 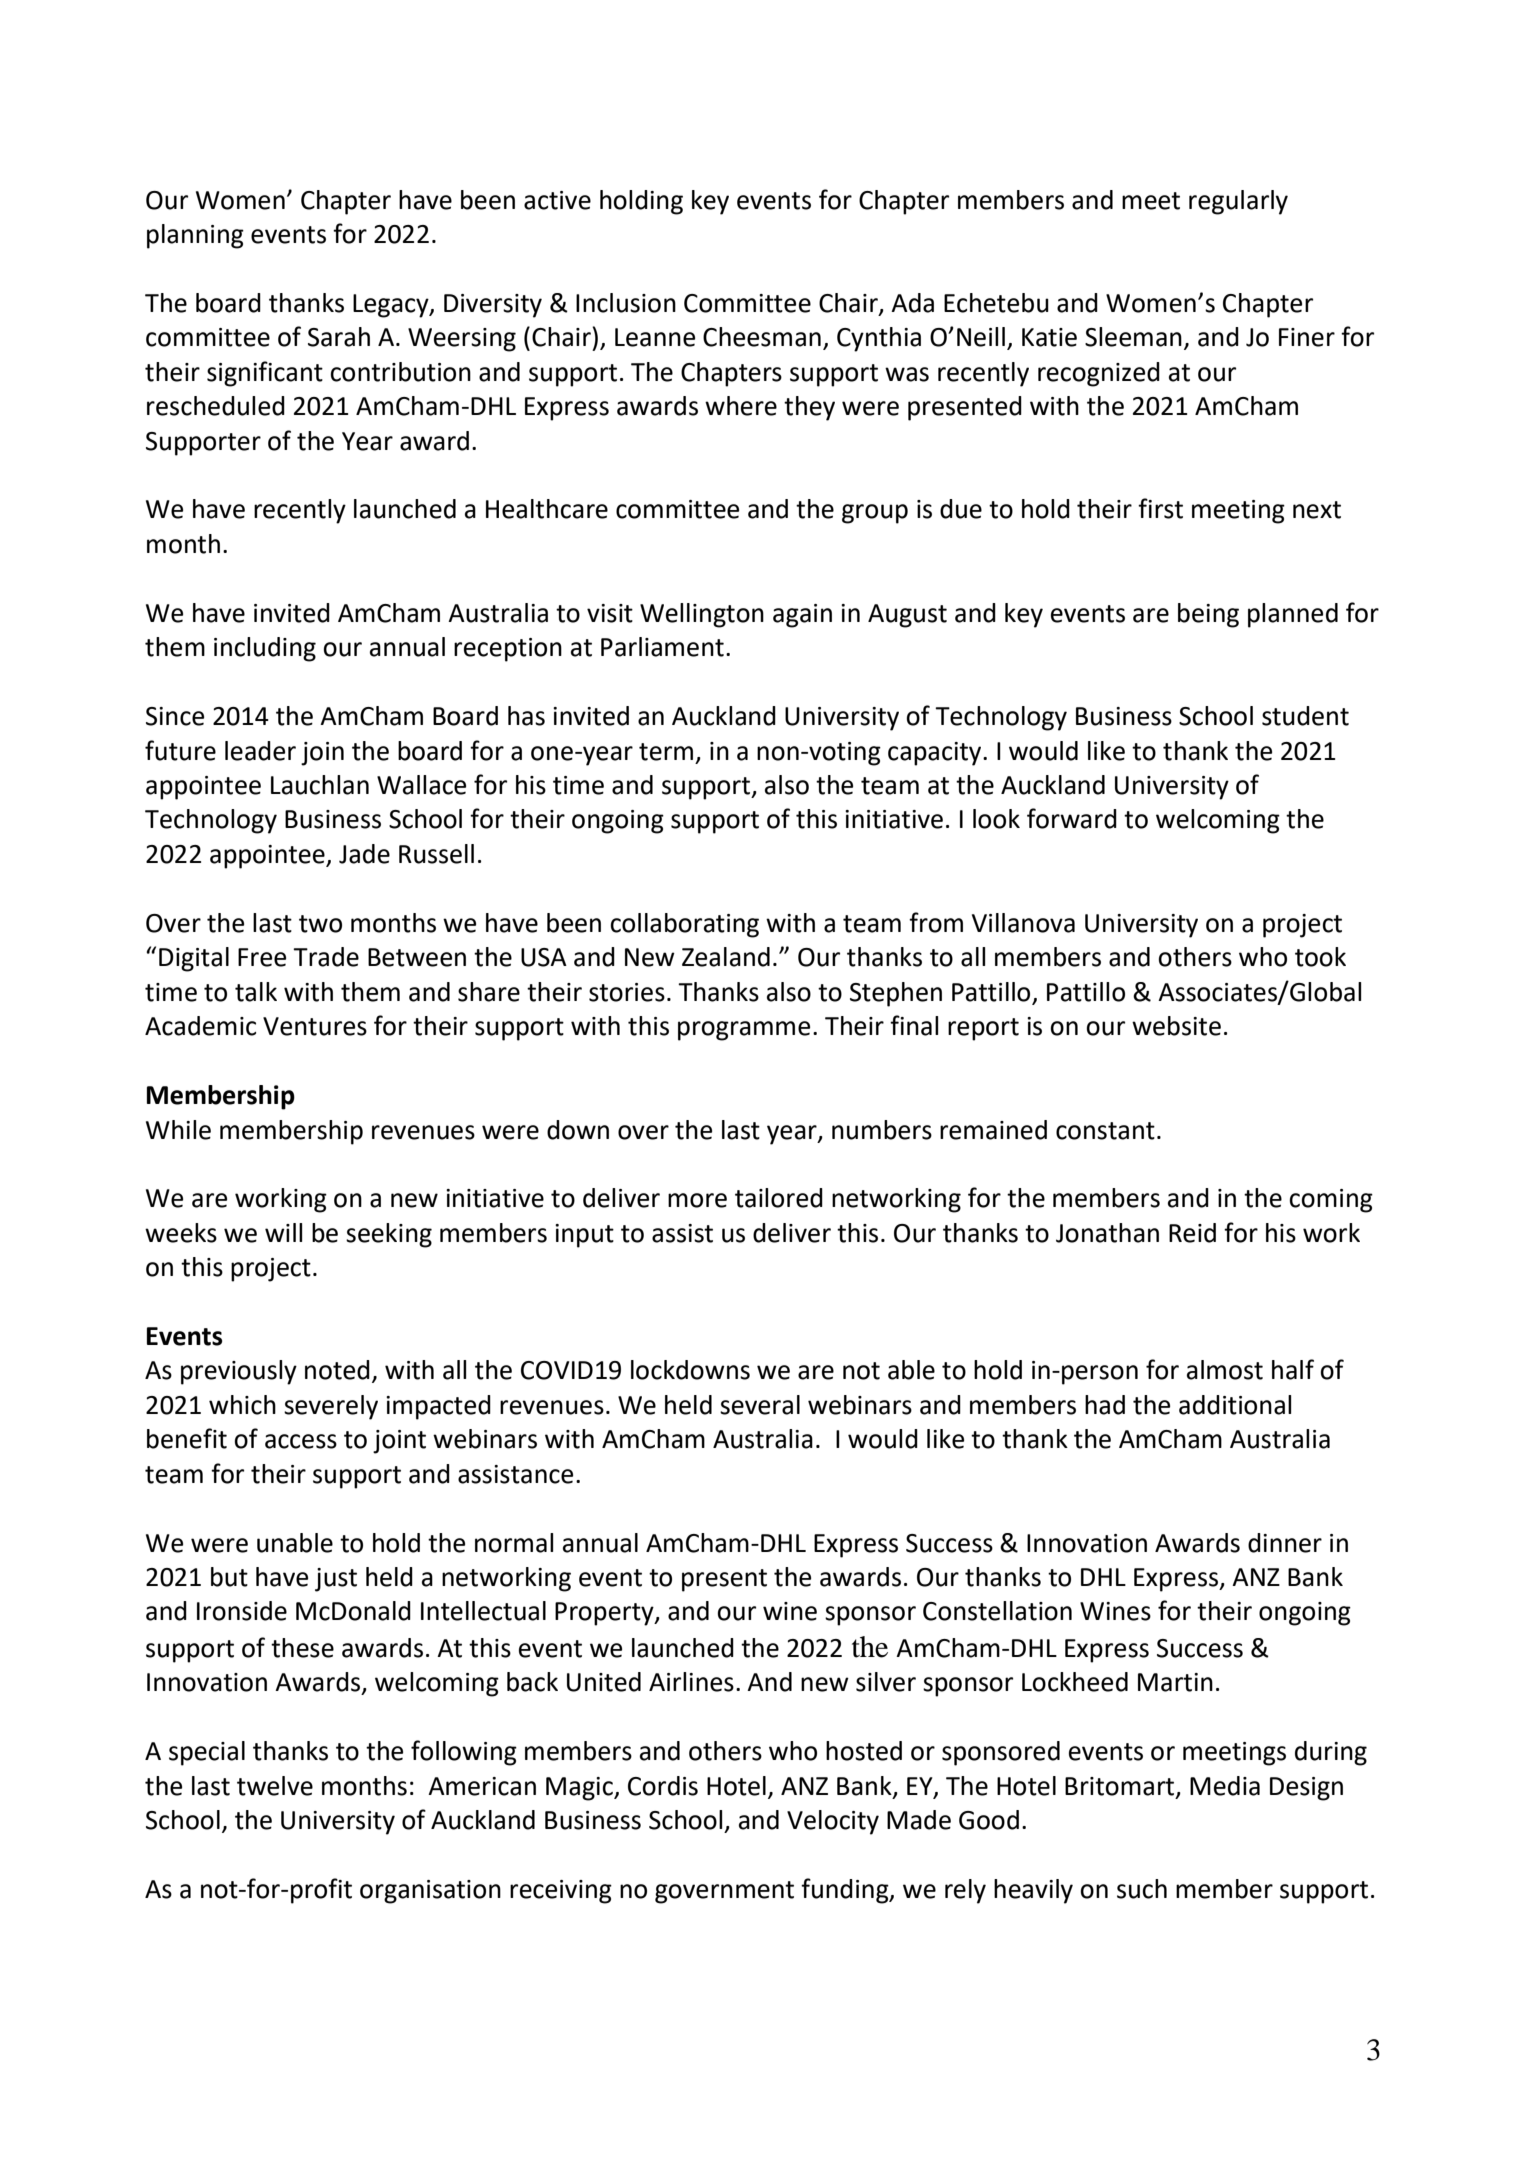 I want to click on forward, so click(x=1072, y=818).
